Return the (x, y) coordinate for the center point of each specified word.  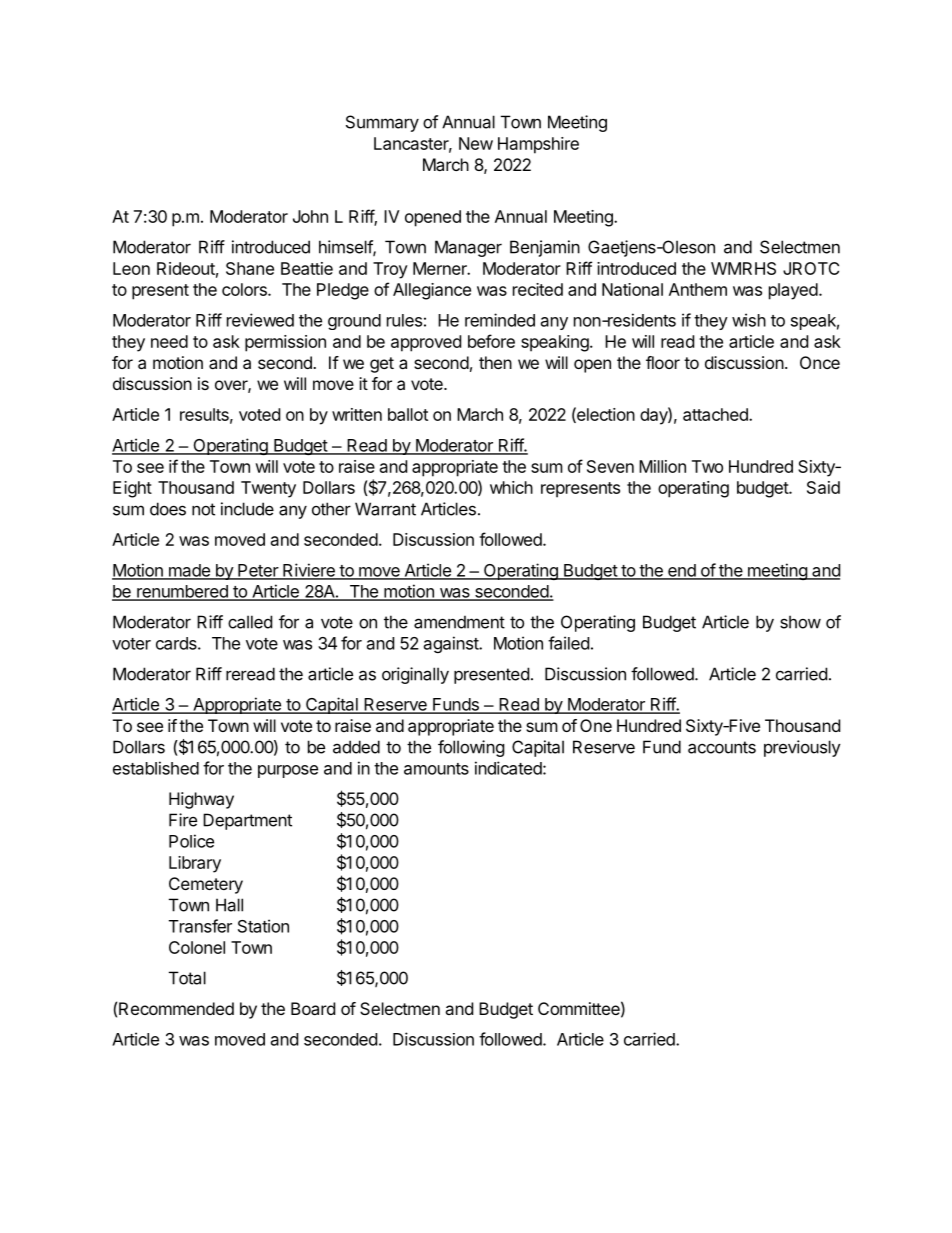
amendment (459, 622)
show (800, 622)
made (189, 571)
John (310, 216)
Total (187, 978)
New (476, 143)
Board (313, 1008)
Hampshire (538, 145)
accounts (722, 747)
